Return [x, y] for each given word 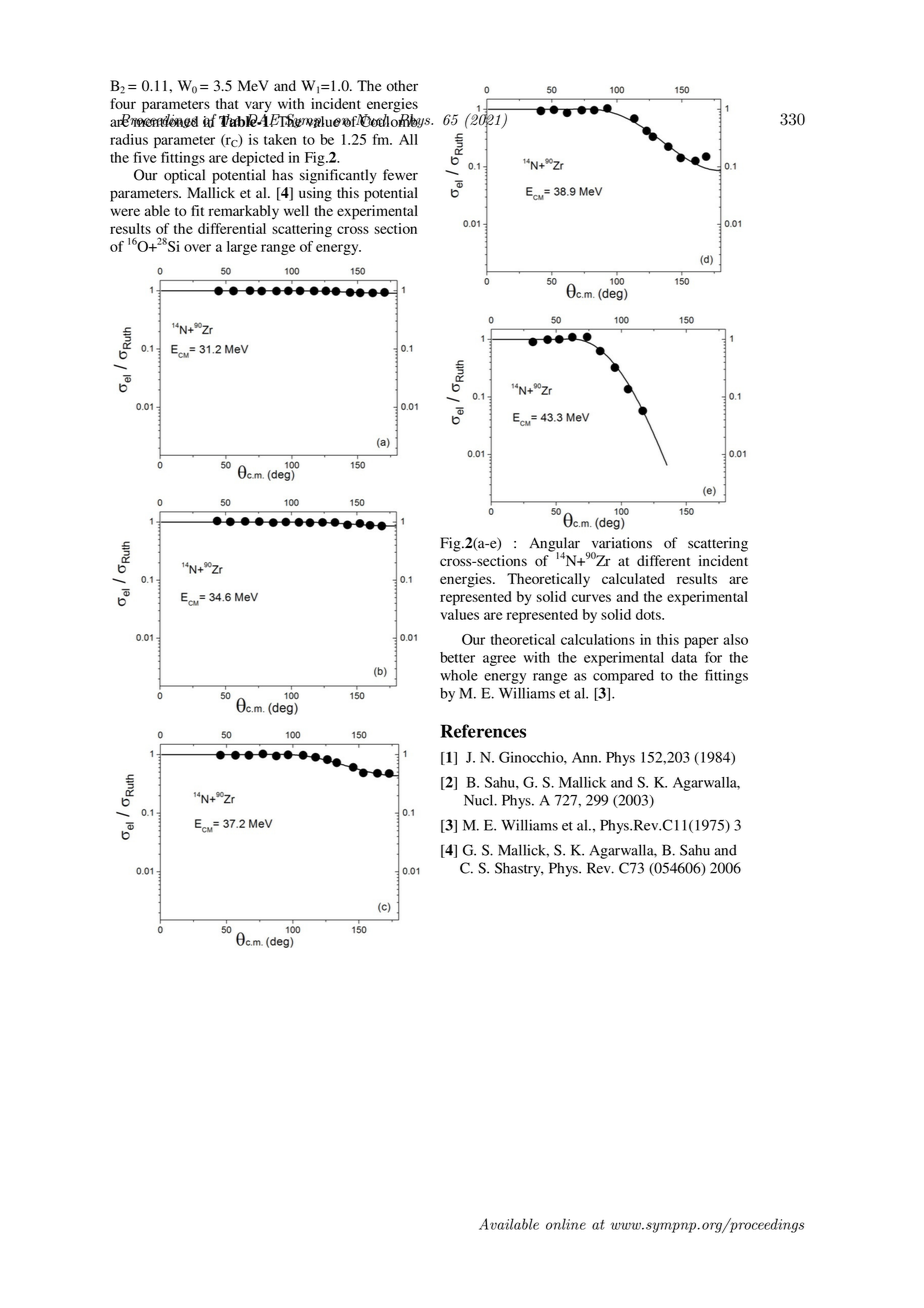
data [684, 657]
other [402, 85]
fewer [400, 175]
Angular [554, 545]
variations [622, 543]
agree [499, 660]
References [483, 731]
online [566, 1224]
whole [459, 675]
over [197, 248]
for [713, 657]
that [227, 103]
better [457, 657]
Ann [586, 757]
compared [623, 677]
